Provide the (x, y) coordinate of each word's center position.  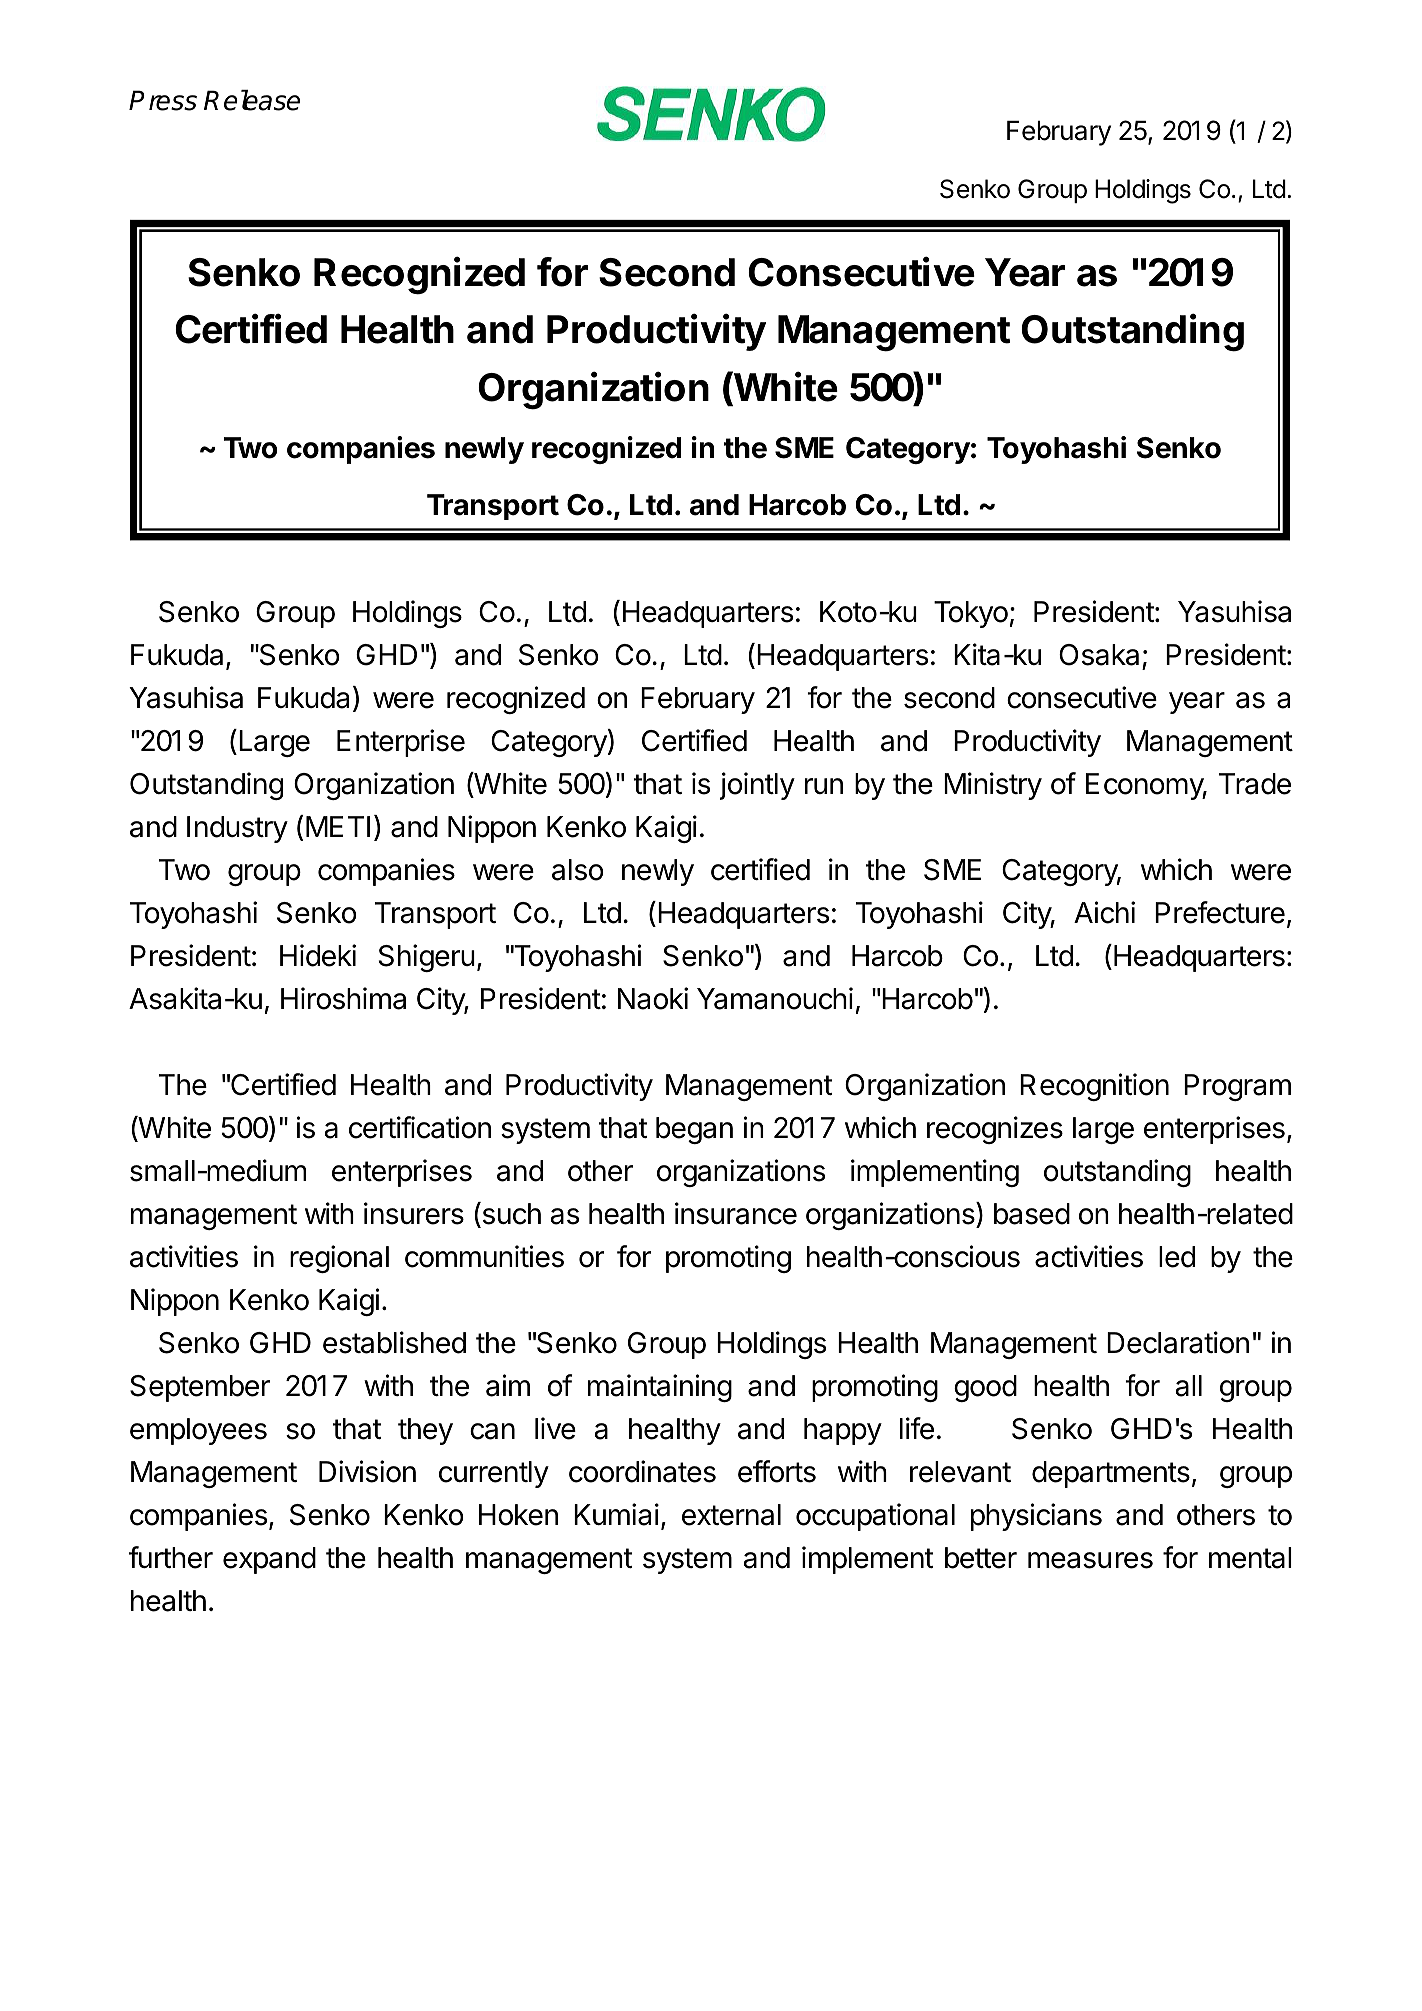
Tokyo (971, 614)
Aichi (1104, 912)
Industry (237, 829)
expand (269, 1560)
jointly (757, 786)
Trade (1255, 784)
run (824, 786)
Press (163, 100)
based (1032, 1214)
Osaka (1101, 656)
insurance (736, 1213)
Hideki (318, 955)
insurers (414, 1213)
